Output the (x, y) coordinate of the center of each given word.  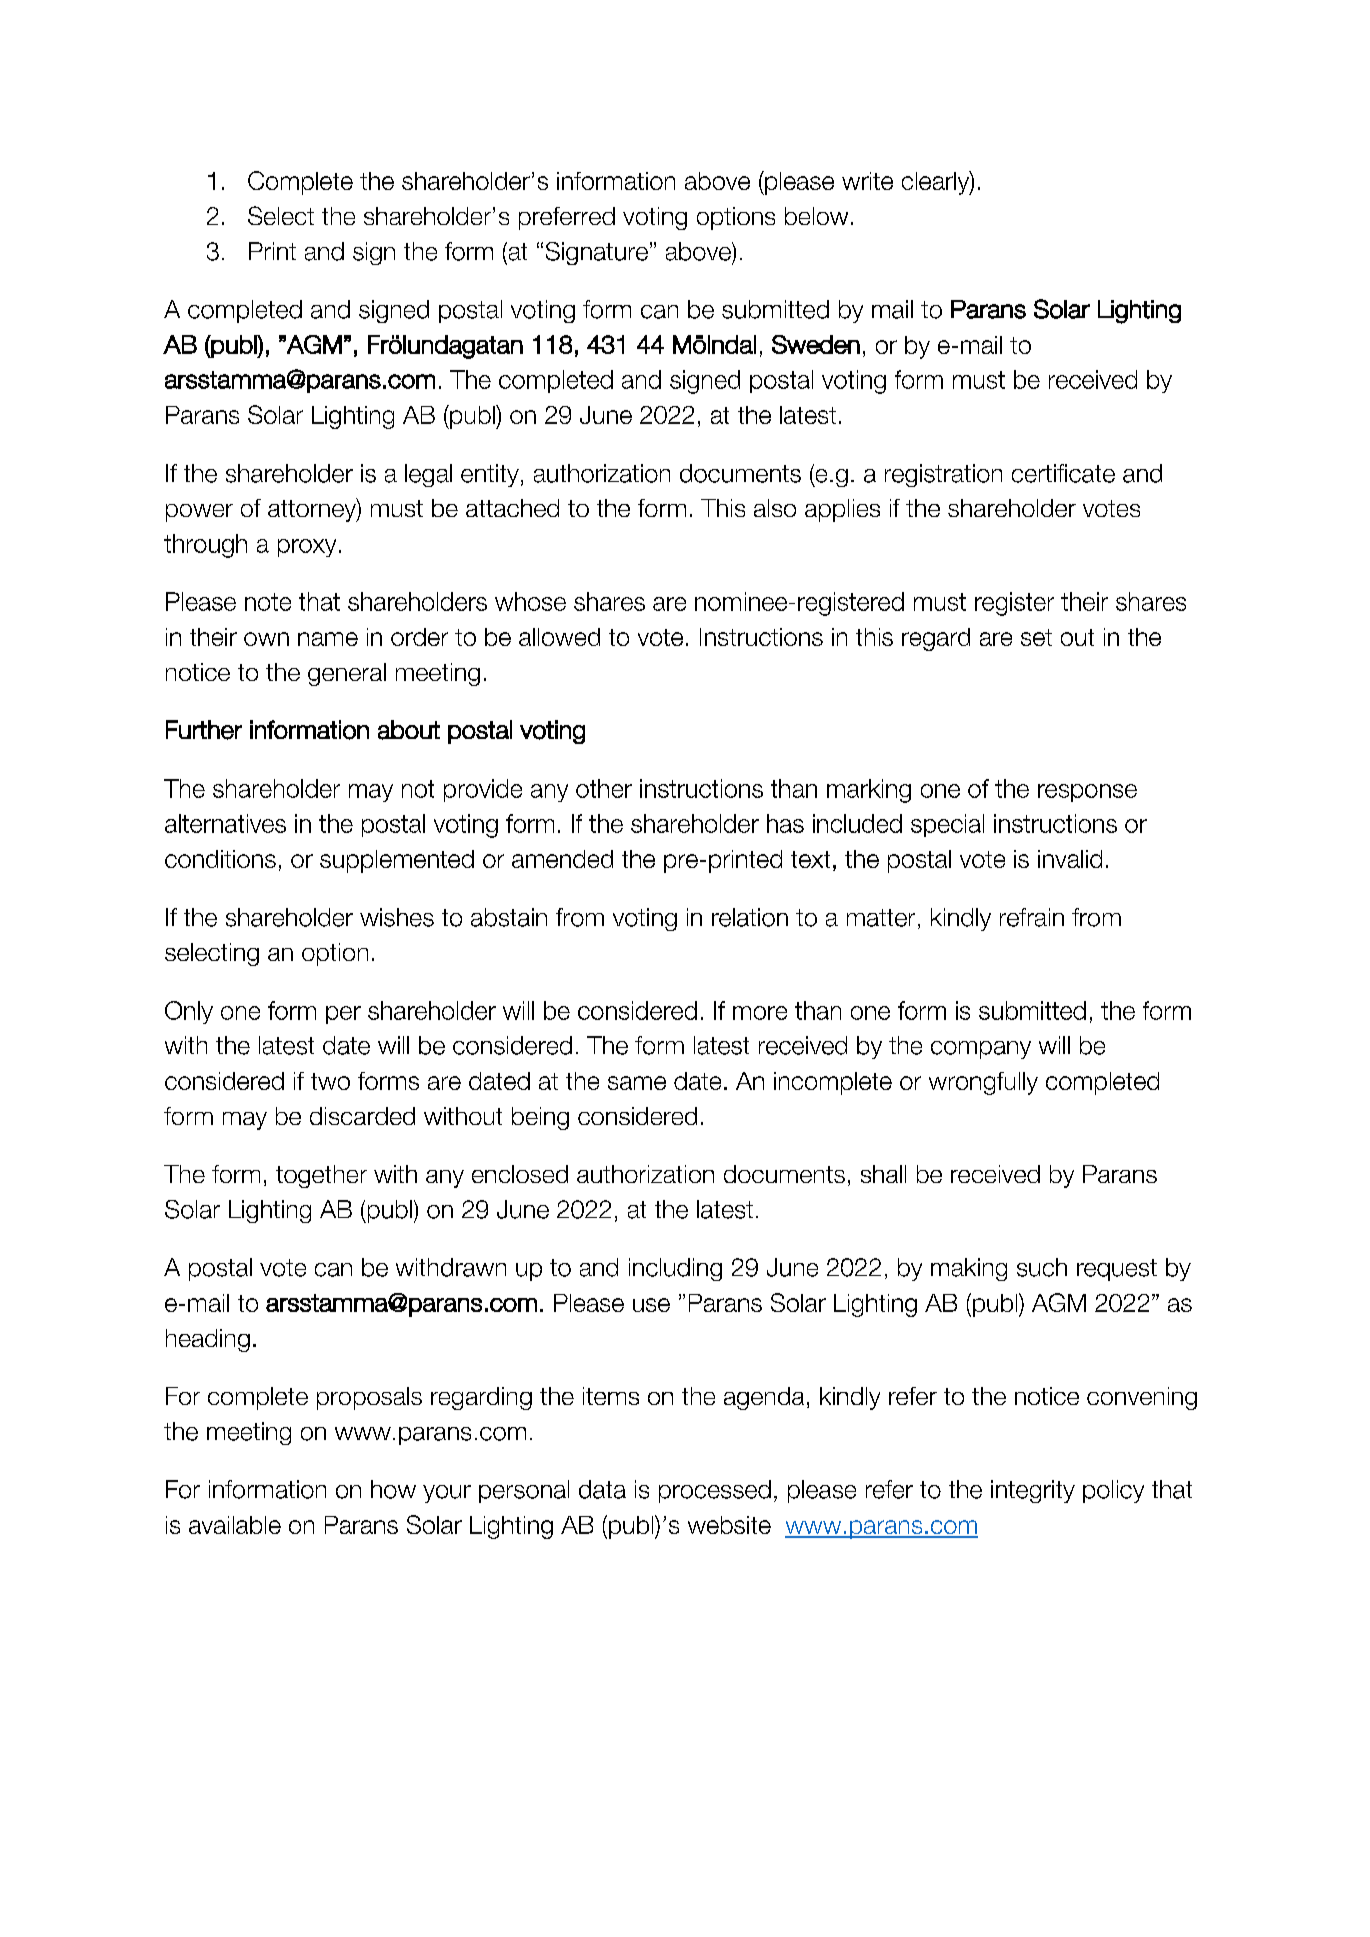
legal (428, 475)
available (235, 1525)
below (816, 216)
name (328, 639)
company (981, 1050)
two (330, 1081)
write (867, 181)
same (637, 1083)
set (1036, 637)
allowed (559, 637)
